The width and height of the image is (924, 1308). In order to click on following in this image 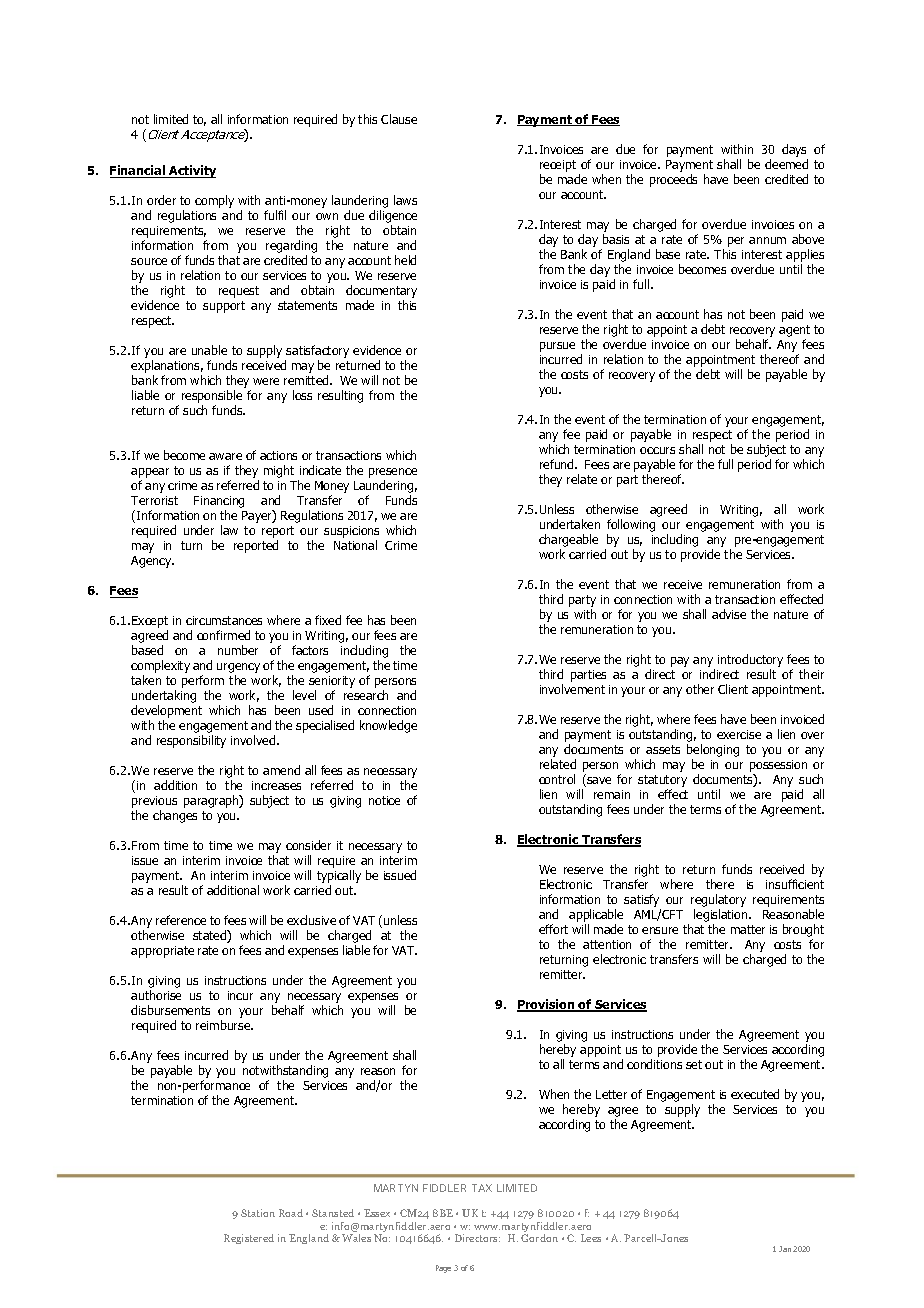, I will do `click(631, 525)`.
